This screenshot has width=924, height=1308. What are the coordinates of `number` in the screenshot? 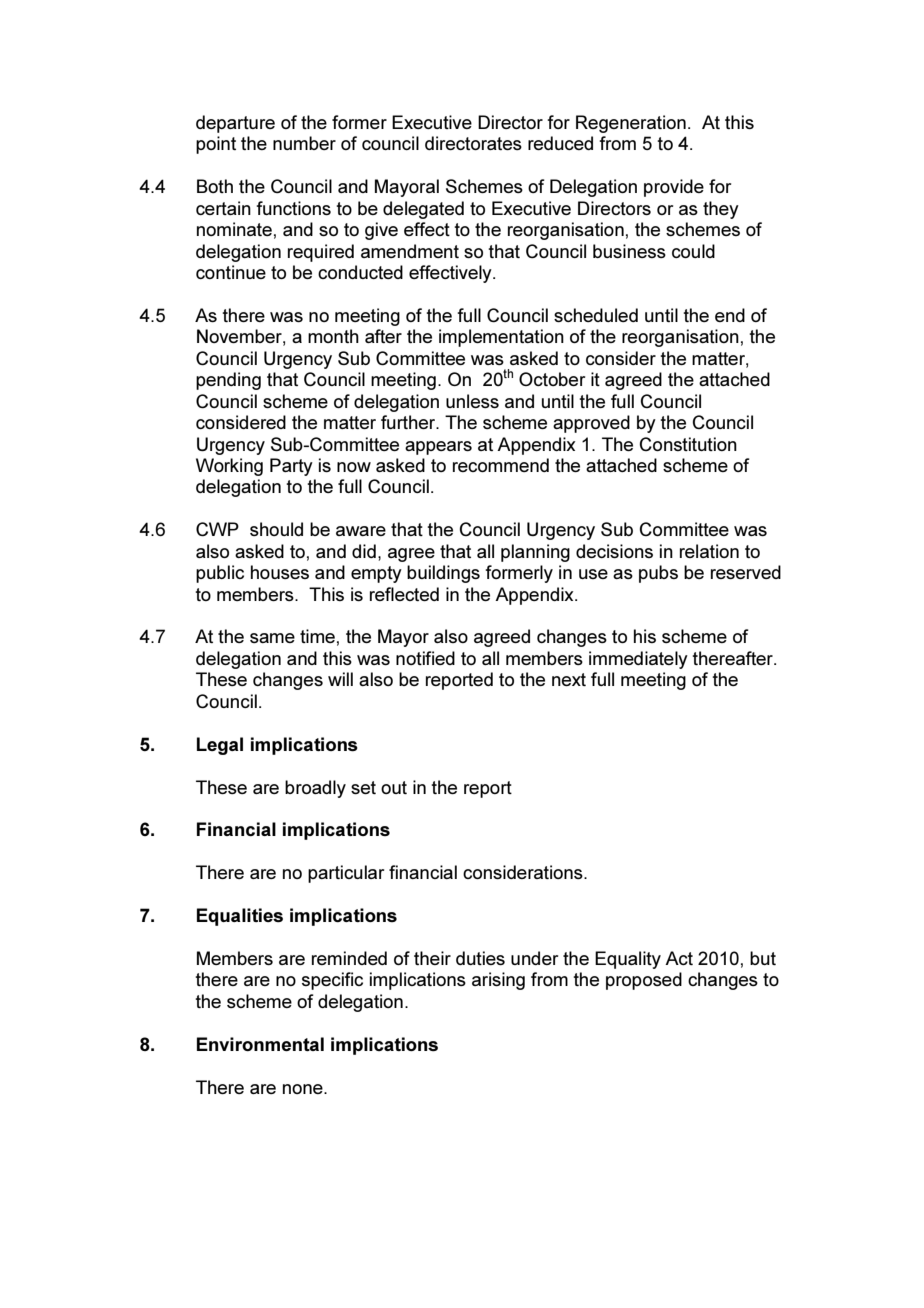 It's located at (304, 143).
